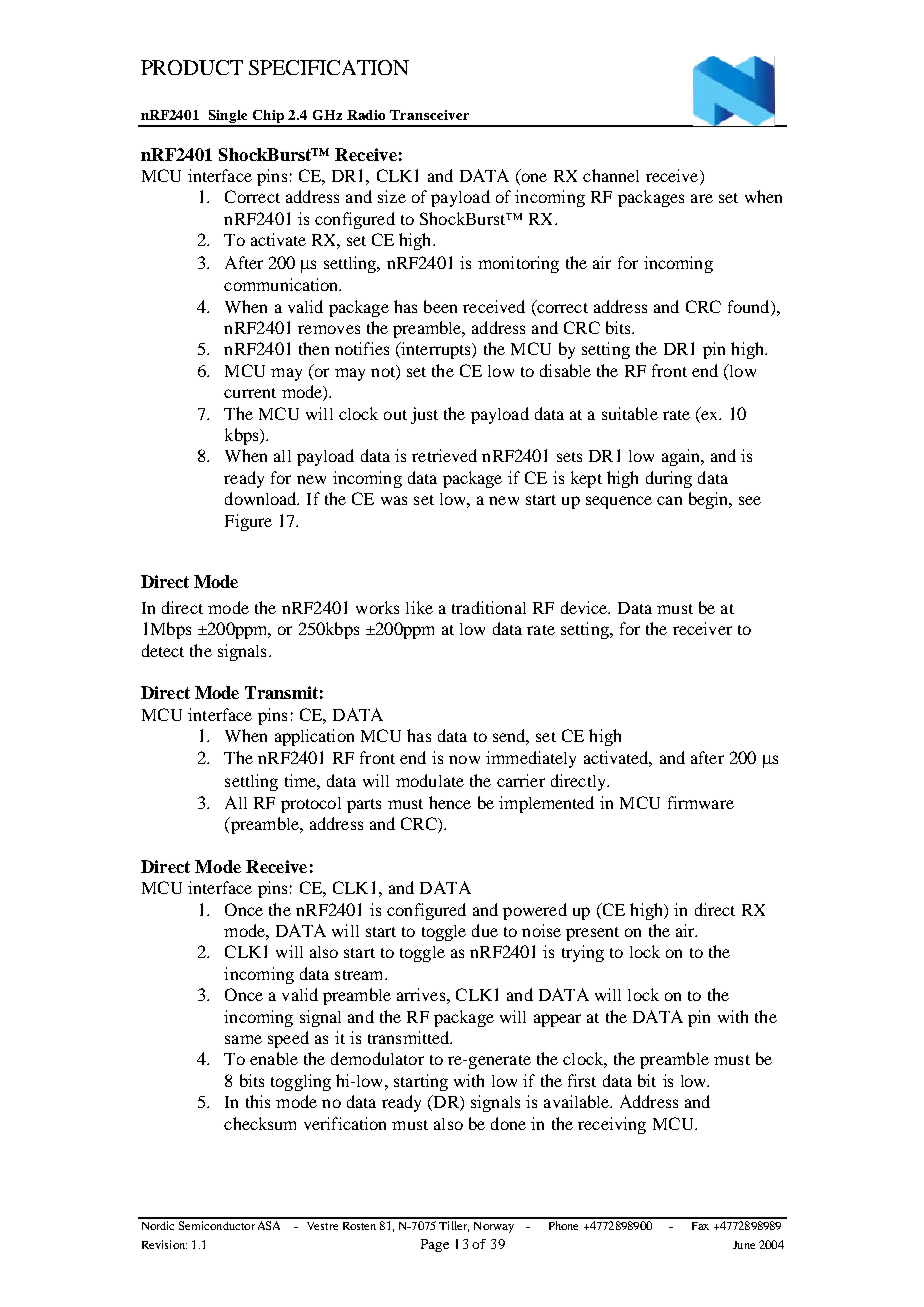  Describe the element at coordinates (435, 1245) in the screenshot. I see `Page` at that location.
